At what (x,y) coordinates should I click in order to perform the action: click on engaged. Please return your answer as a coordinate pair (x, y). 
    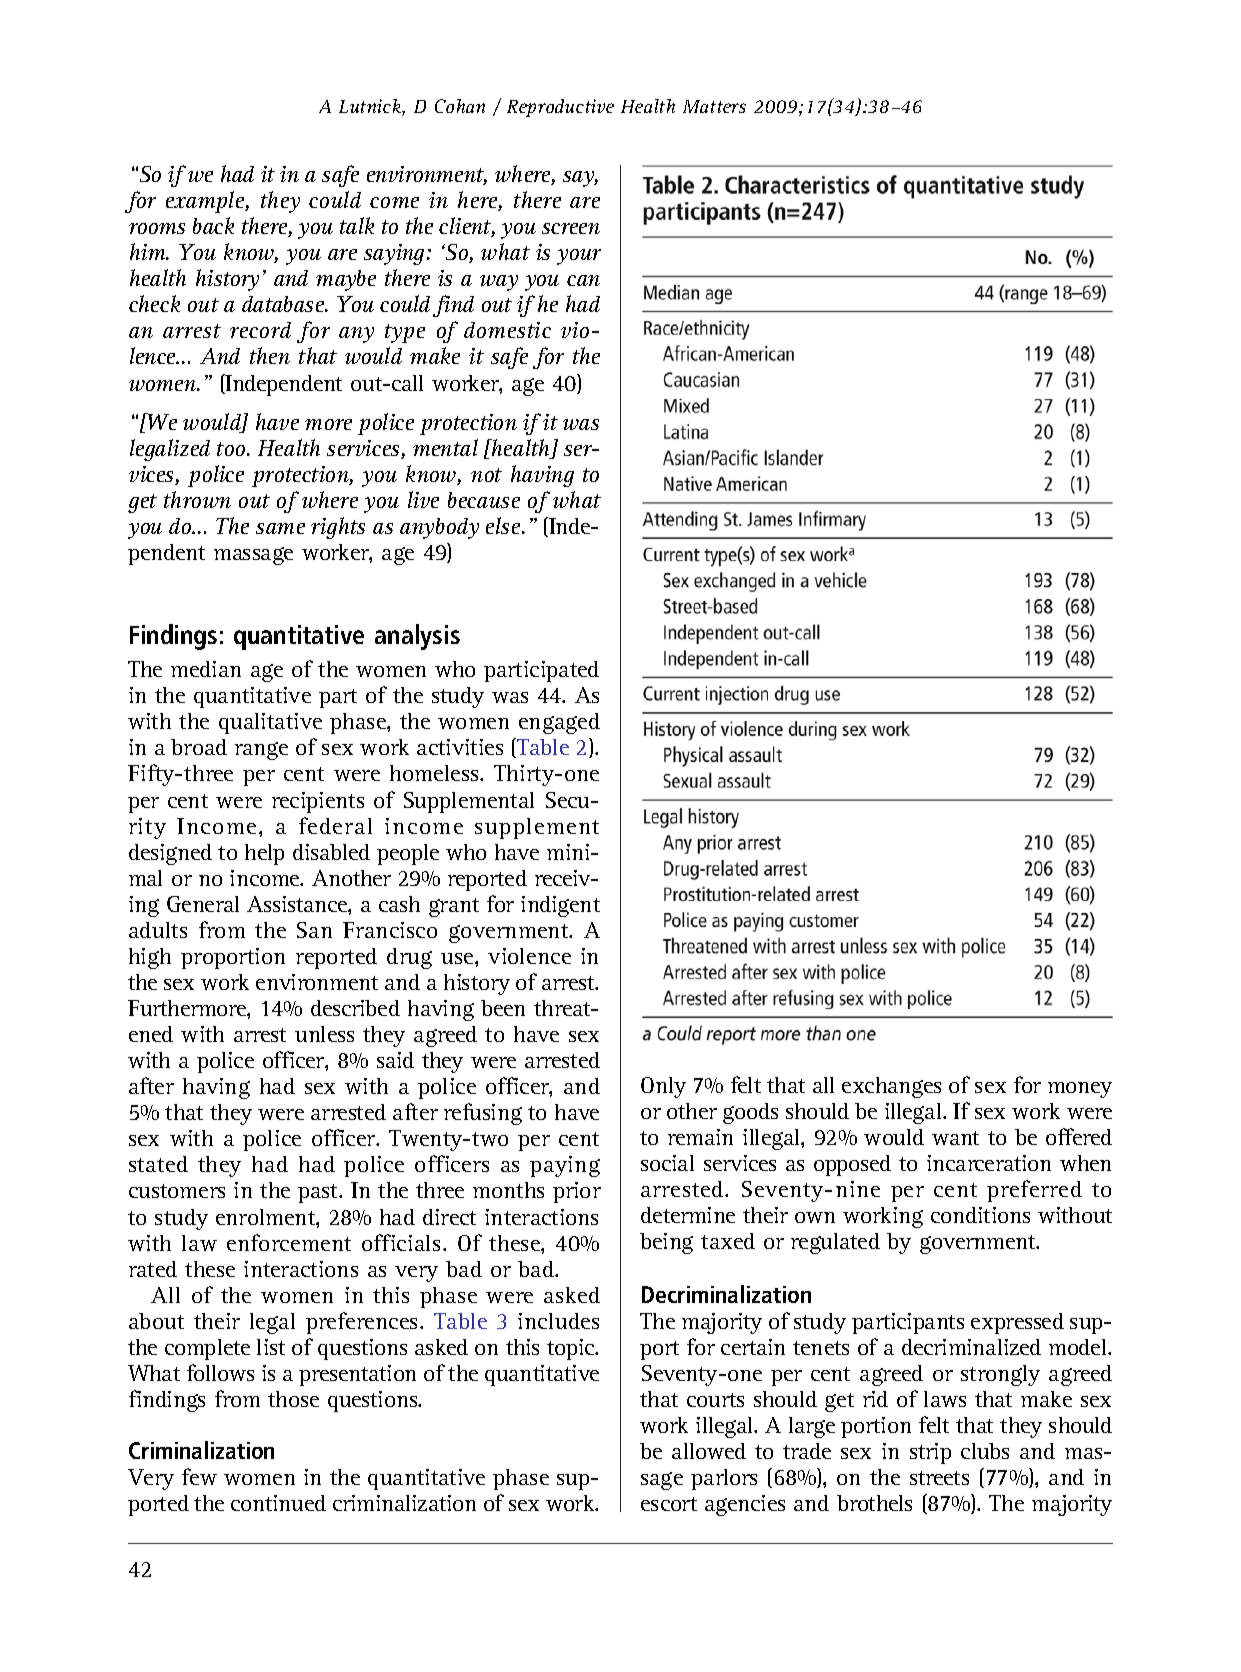
    Looking at the image, I should click on (559, 723).
